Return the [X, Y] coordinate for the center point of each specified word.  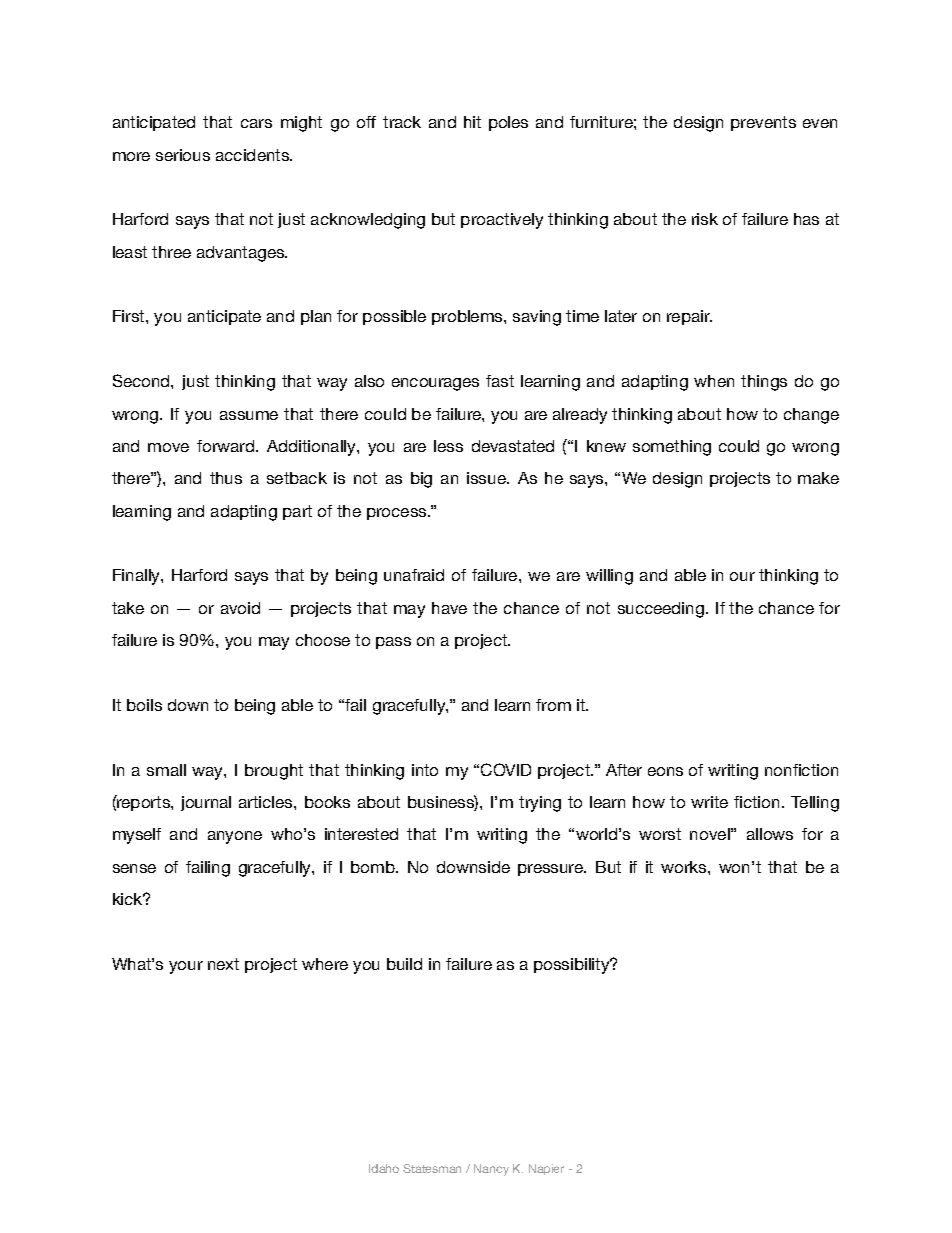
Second [142, 380]
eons [665, 771]
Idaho [384, 1168]
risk [705, 219]
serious [183, 155]
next [223, 964]
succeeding [661, 610]
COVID [506, 769]
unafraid [414, 575]
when [714, 381]
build [404, 964]
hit [472, 122]
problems [468, 317]
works [685, 867]
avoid [240, 608]
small [166, 770]
